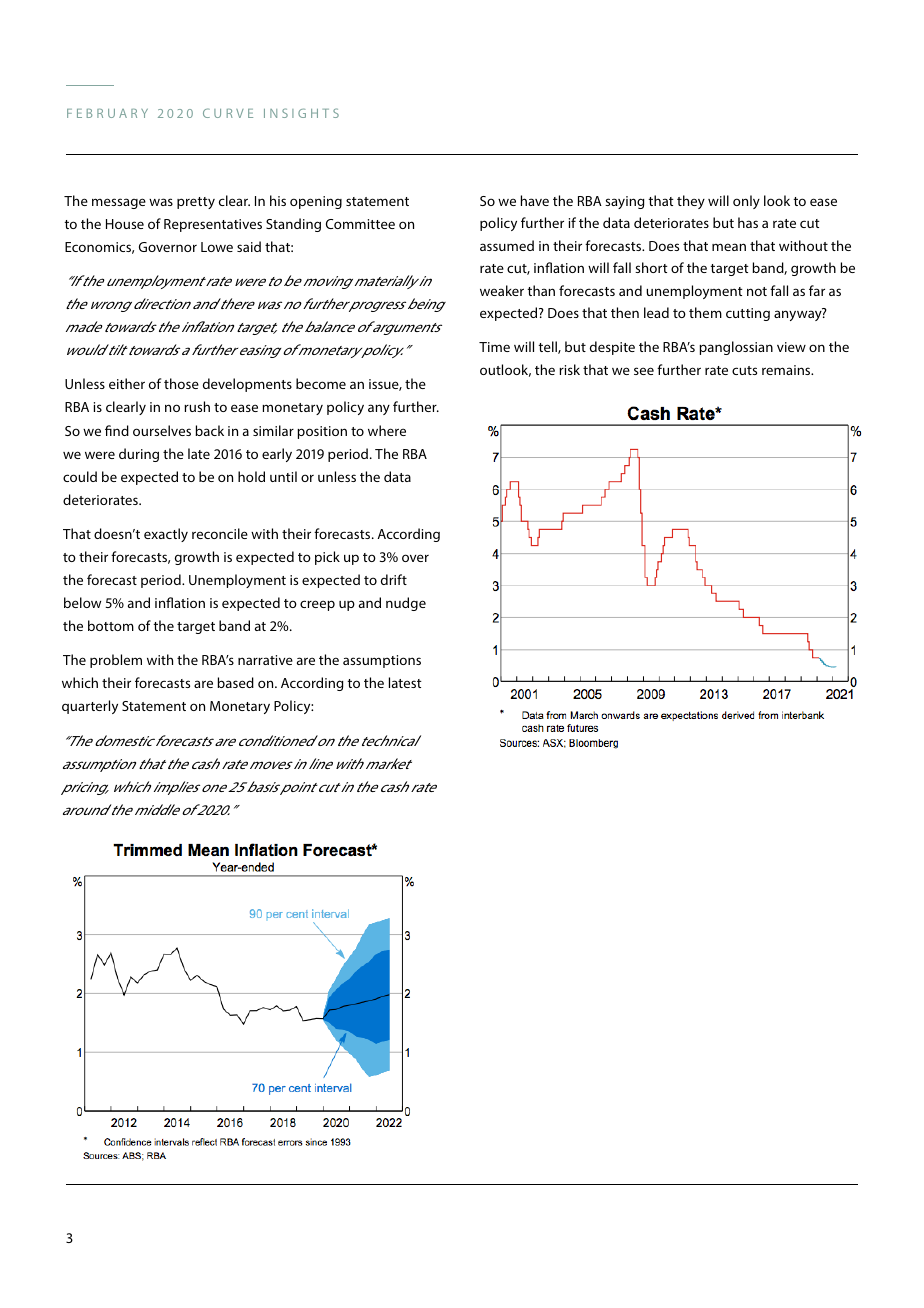  Describe the element at coordinates (406, 604) in the screenshot. I see `nudge` at that location.
